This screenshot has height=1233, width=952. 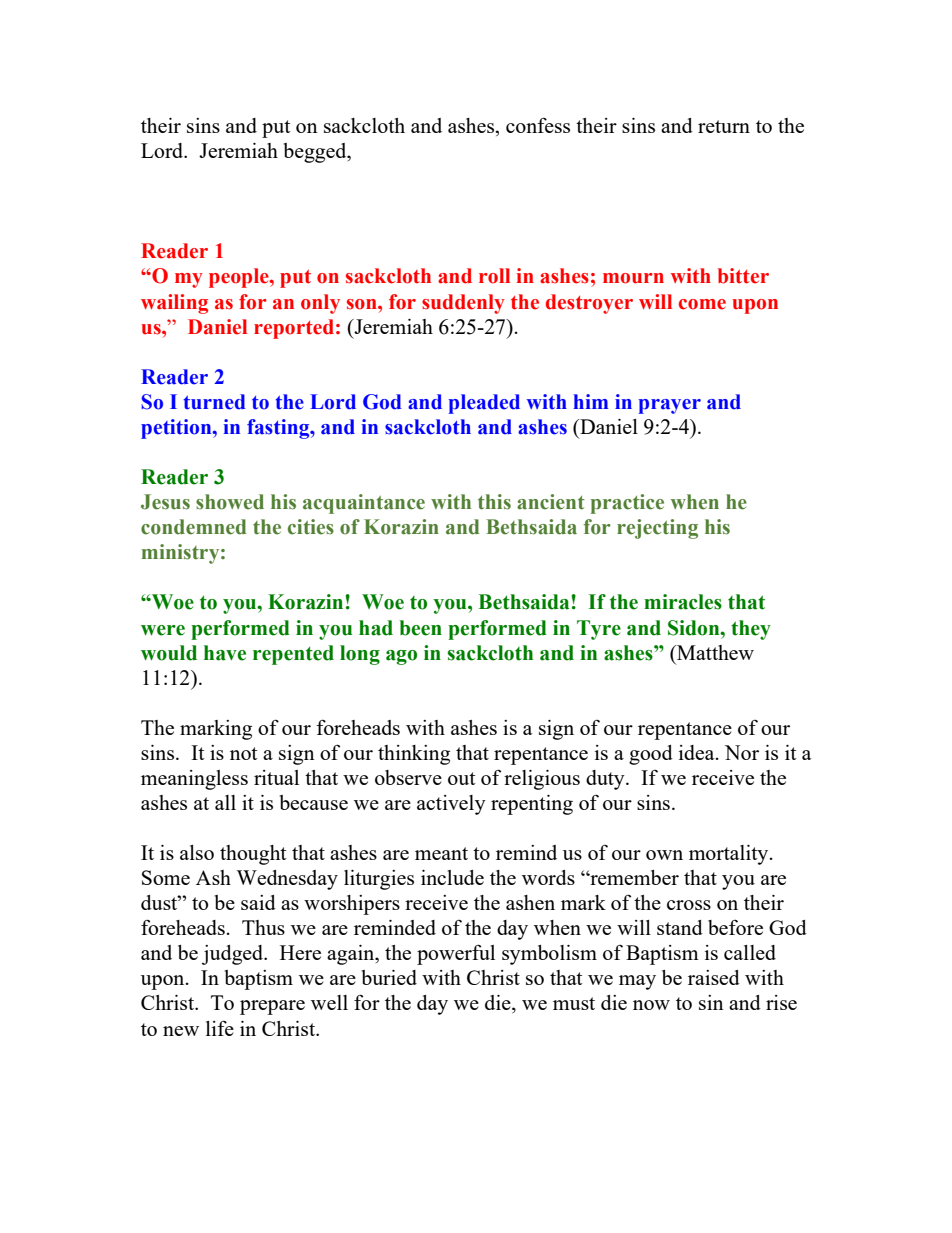 What do you see at coordinates (456, 954) in the screenshot?
I see `powerful` at bounding box center [456, 954].
